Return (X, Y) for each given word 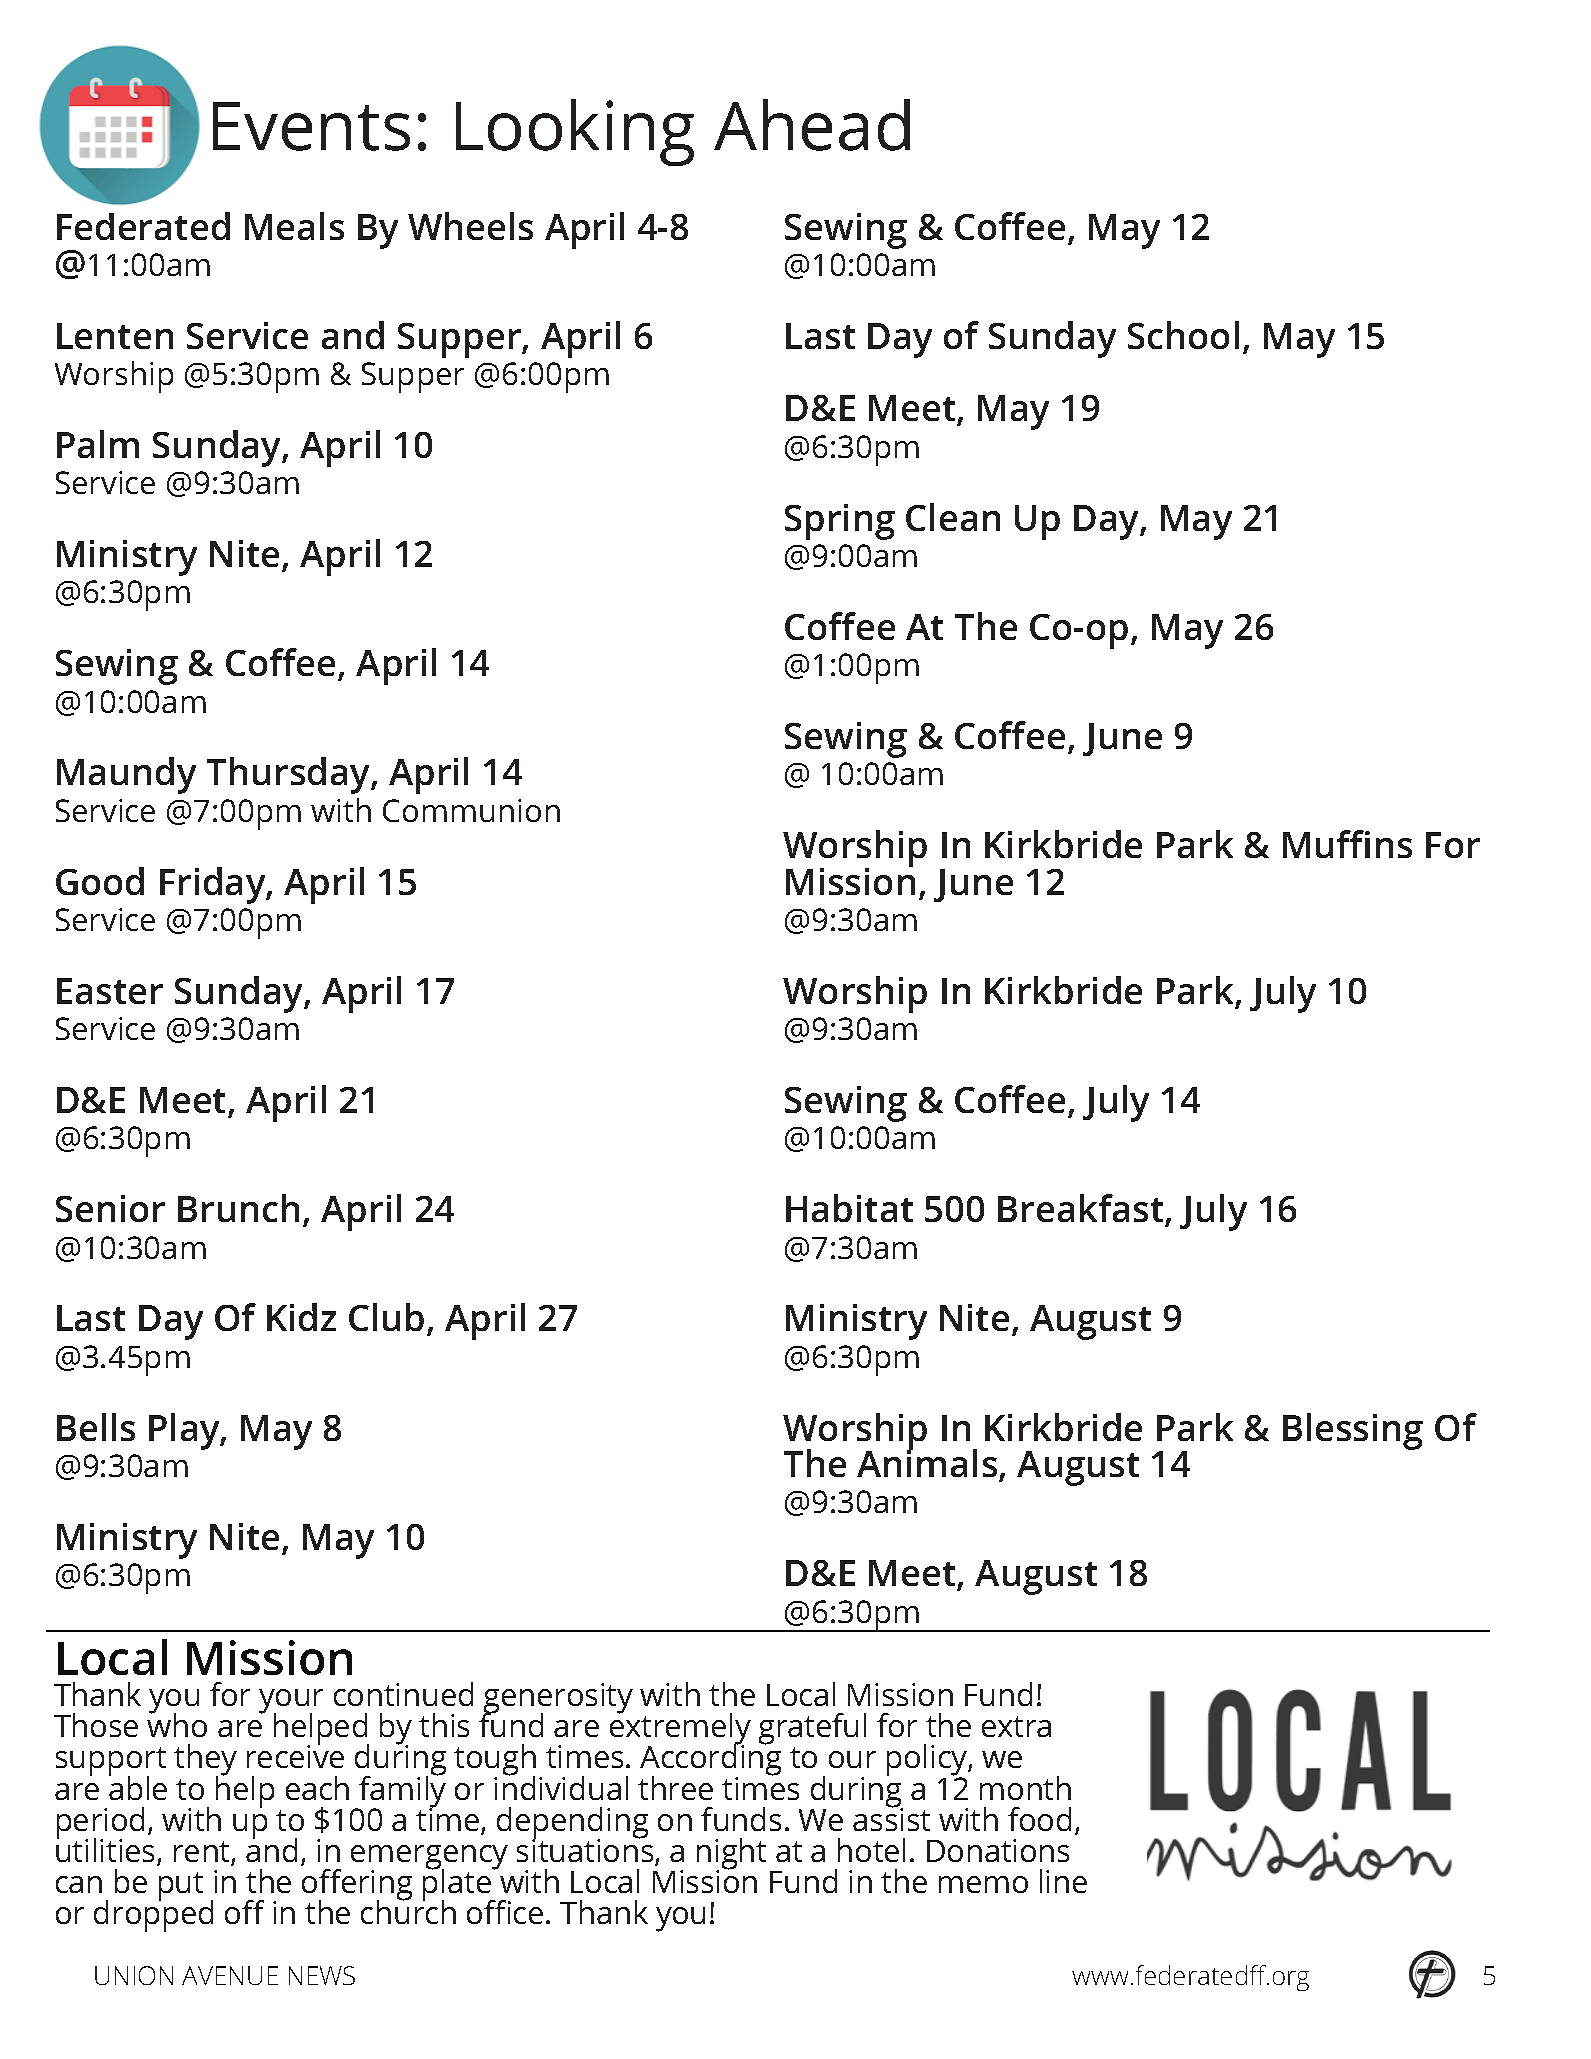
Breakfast (1082, 1210)
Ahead (812, 125)
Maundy (126, 775)
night (731, 1855)
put (181, 1886)
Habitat (849, 1208)
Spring (840, 522)
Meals (294, 226)
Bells (96, 1427)
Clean (953, 517)
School (1183, 335)
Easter (110, 991)
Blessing (1353, 1431)
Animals (927, 1462)
